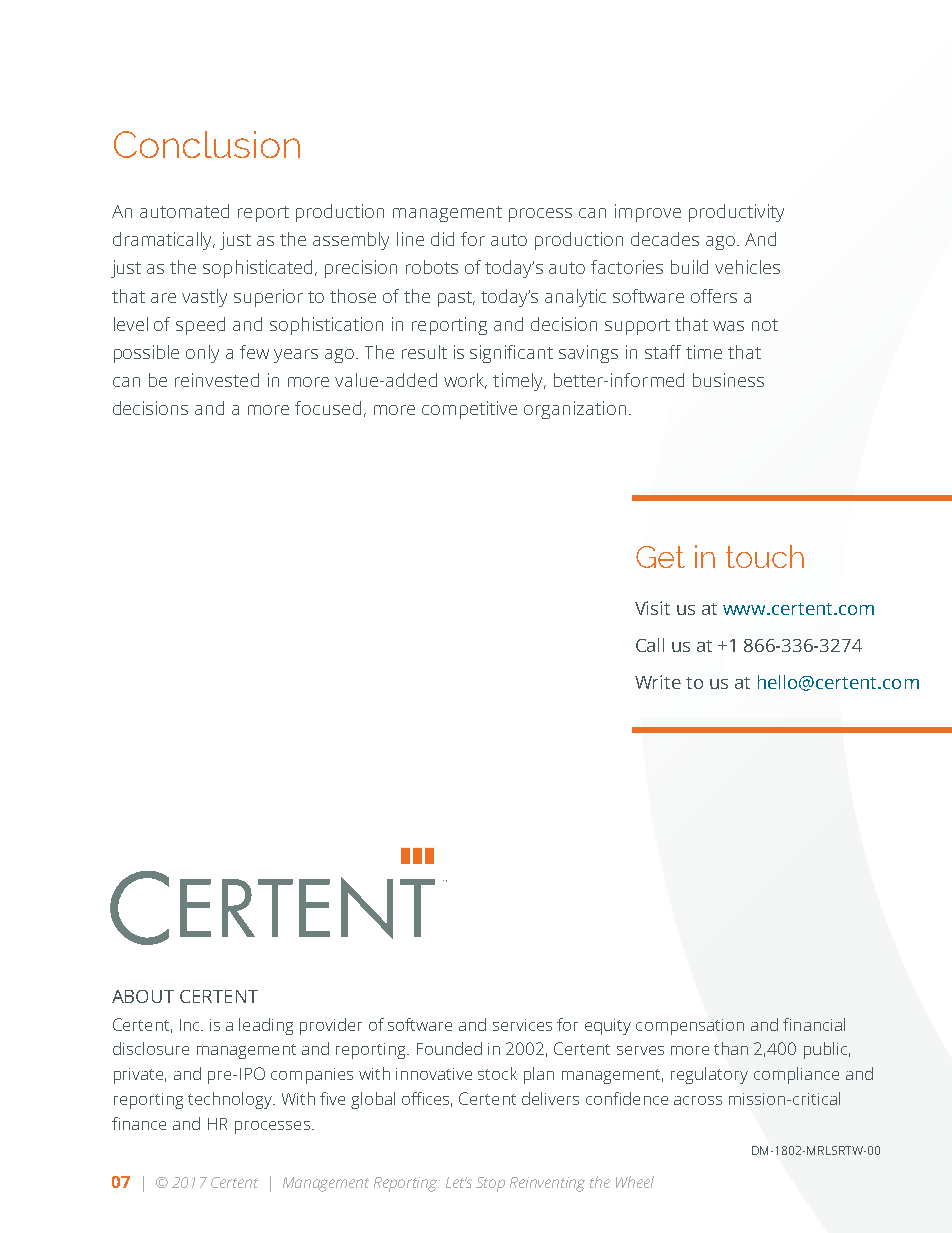  What do you see at coordinates (736, 213) in the screenshot?
I see `productivity` at bounding box center [736, 213].
